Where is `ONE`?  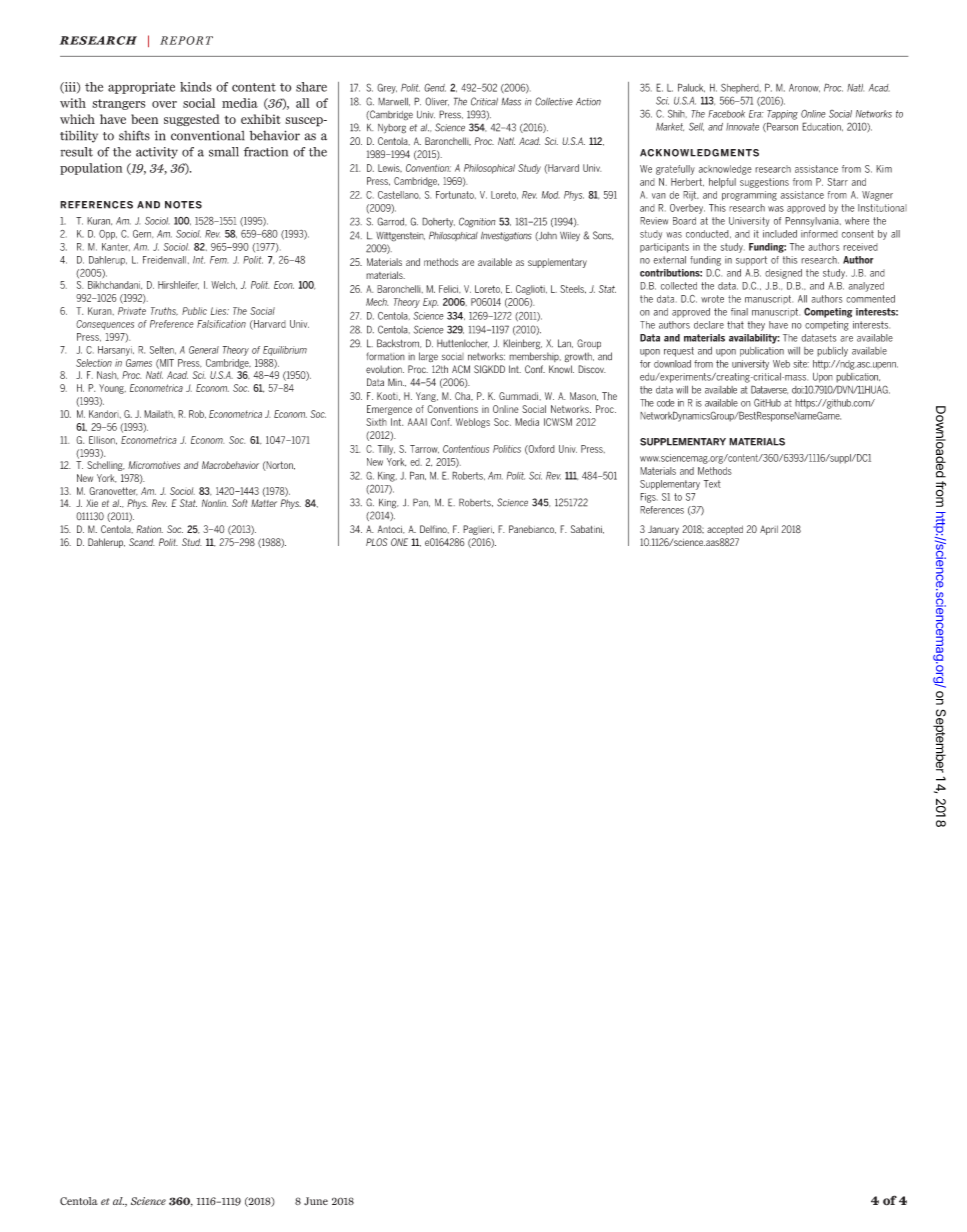 ONE is located at coordinates (399, 542).
